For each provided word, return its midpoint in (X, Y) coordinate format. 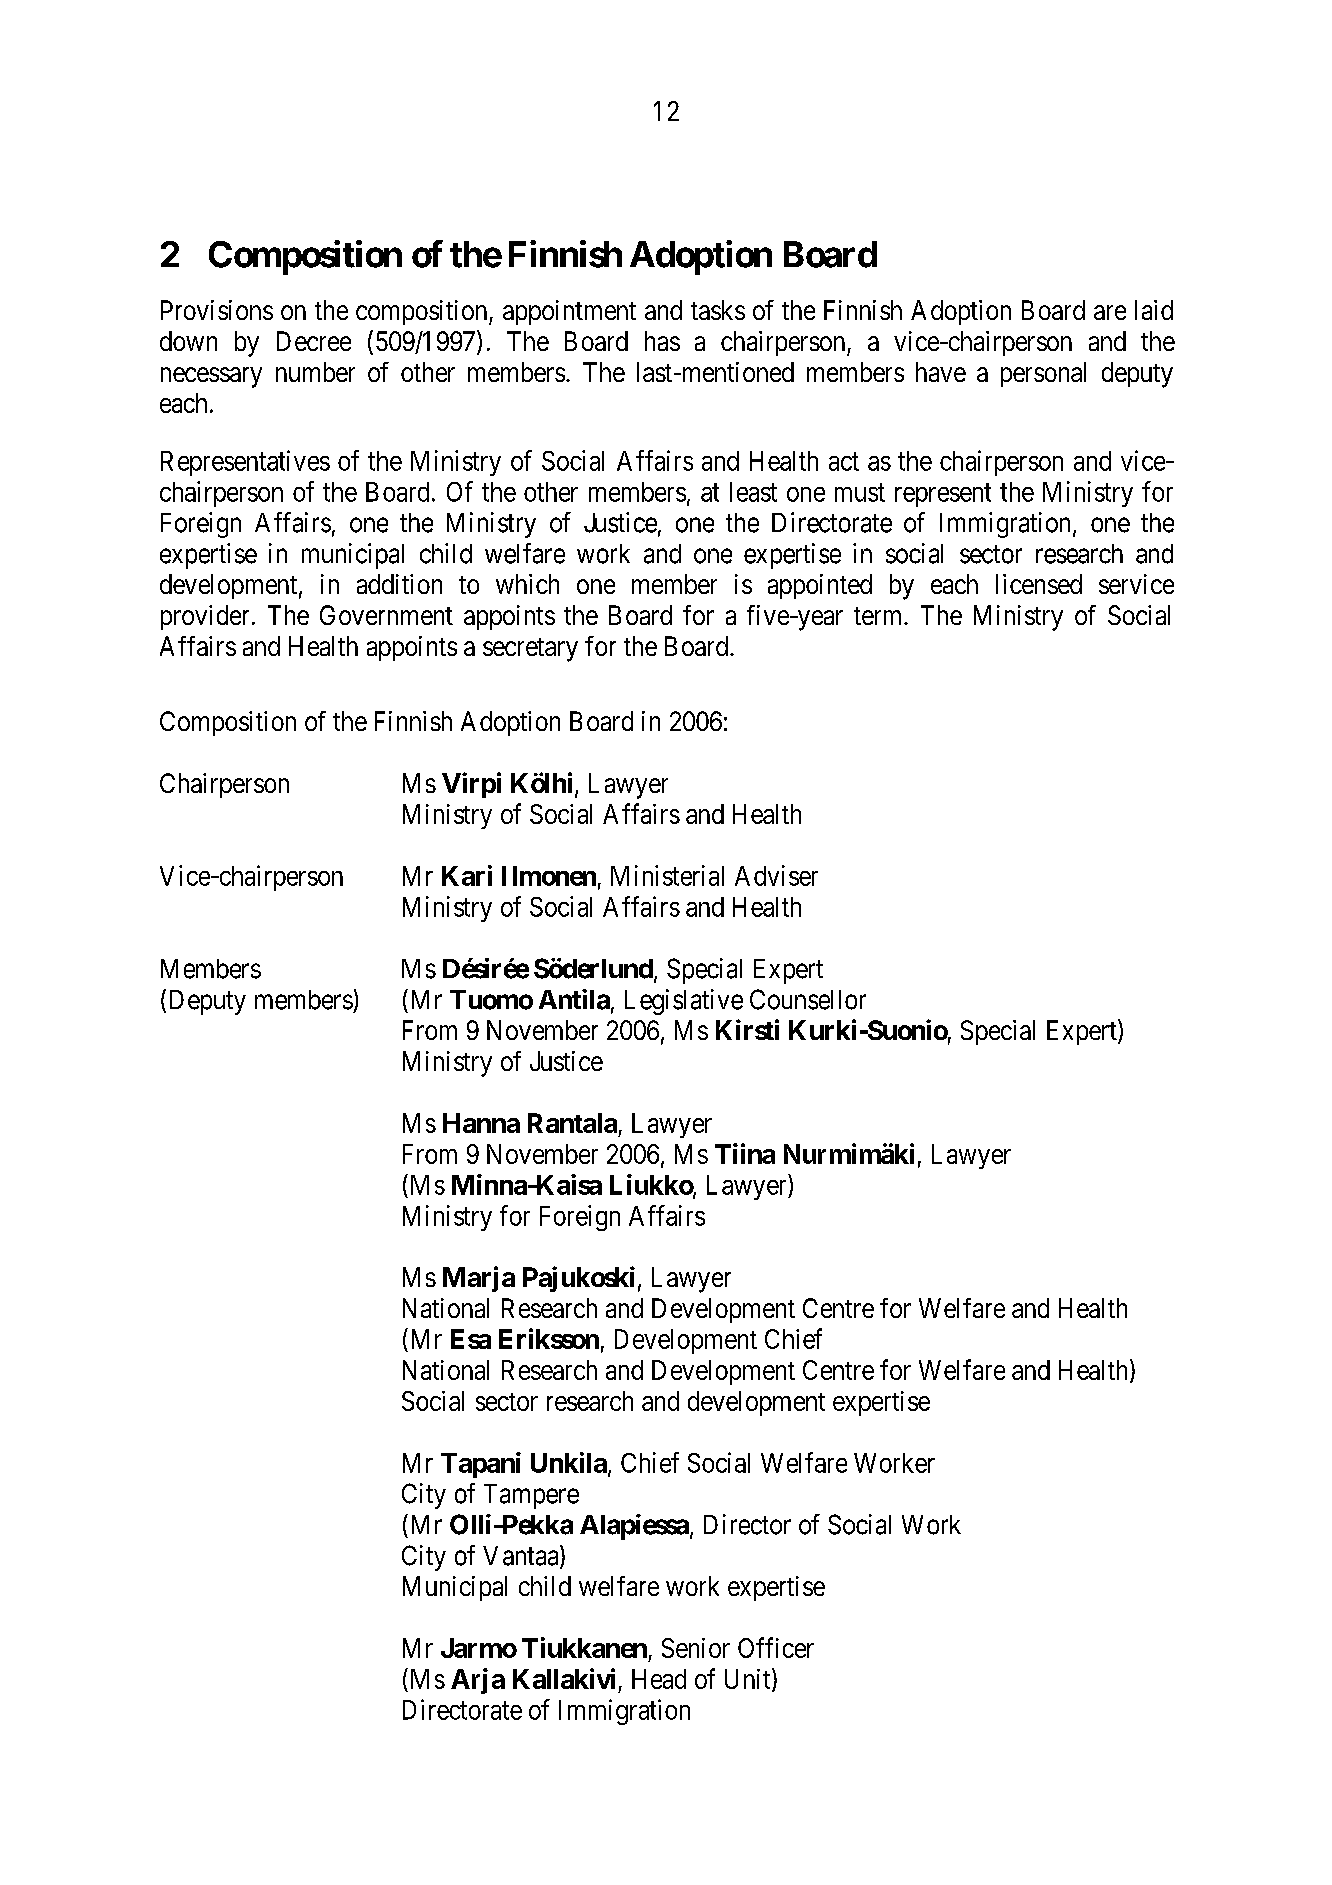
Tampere (531, 1496)
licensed (1039, 584)
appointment (569, 312)
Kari (467, 875)
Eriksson (549, 1338)
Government (386, 615)
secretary (530, 650)
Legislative (684, 1002)
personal (1043, 374)
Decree (314, 341)
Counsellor (808, 999)
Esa (471, 1339)
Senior (696, 1648)
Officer (776, 1647)
